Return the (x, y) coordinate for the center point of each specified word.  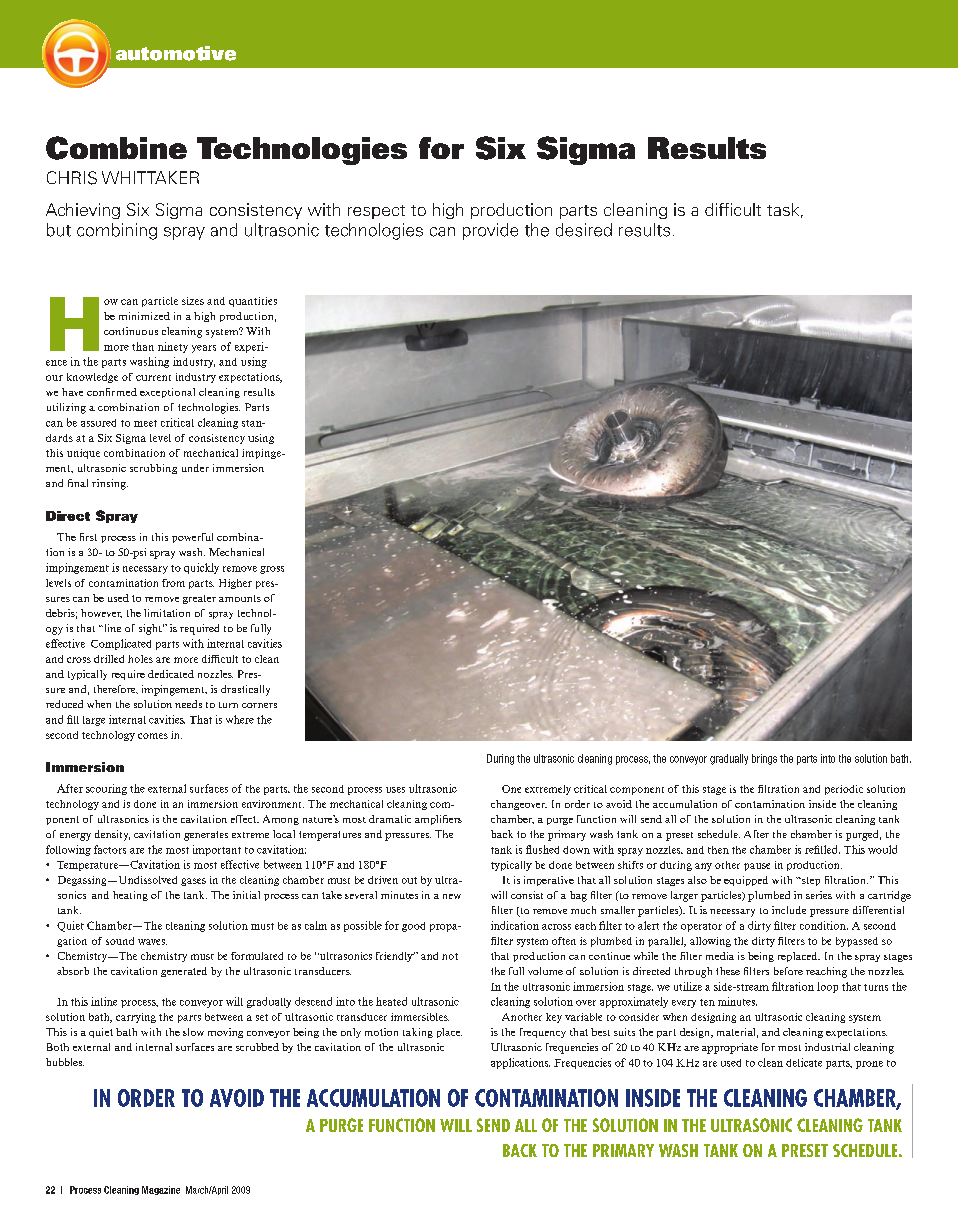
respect (376, 212)
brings (764, 759)
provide (490, 231)
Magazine (161, 1190)
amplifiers (438, 820)
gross (272, 570)
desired (584, 230)
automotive (176, 53)
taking (418, 1033)
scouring (106, 789)
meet (145, 423)
